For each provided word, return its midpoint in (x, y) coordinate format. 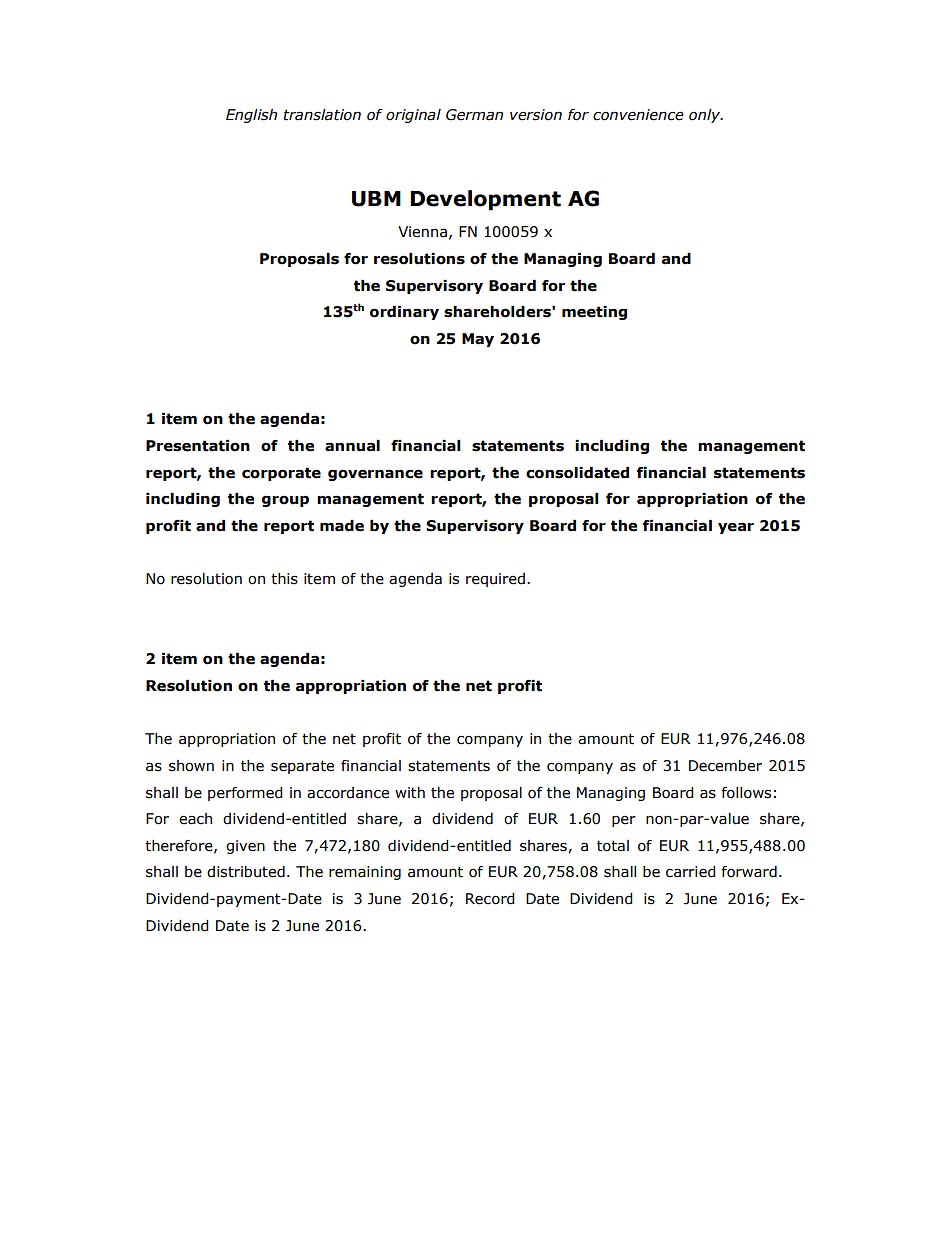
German (474, 115)
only (705, 116)
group (285, 501)
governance (375, 475)
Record (490, 899)
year (736, 528)
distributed (246, 872)
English (251, 116)
